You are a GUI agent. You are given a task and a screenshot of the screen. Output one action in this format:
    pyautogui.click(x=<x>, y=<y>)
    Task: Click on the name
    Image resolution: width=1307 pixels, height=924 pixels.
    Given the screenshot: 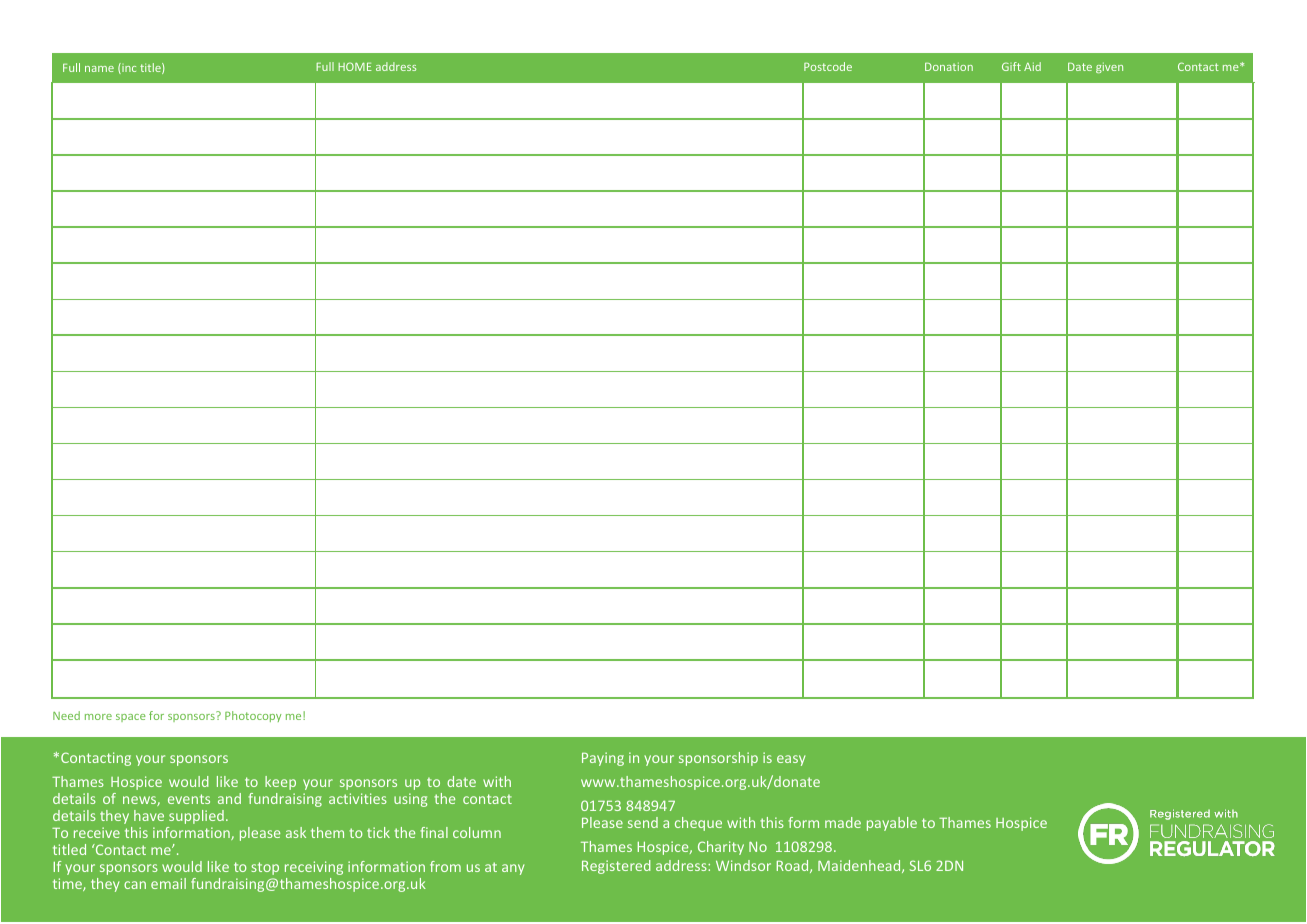 What is the action you would take?
    pyautogui.click(x=99, y=69)
